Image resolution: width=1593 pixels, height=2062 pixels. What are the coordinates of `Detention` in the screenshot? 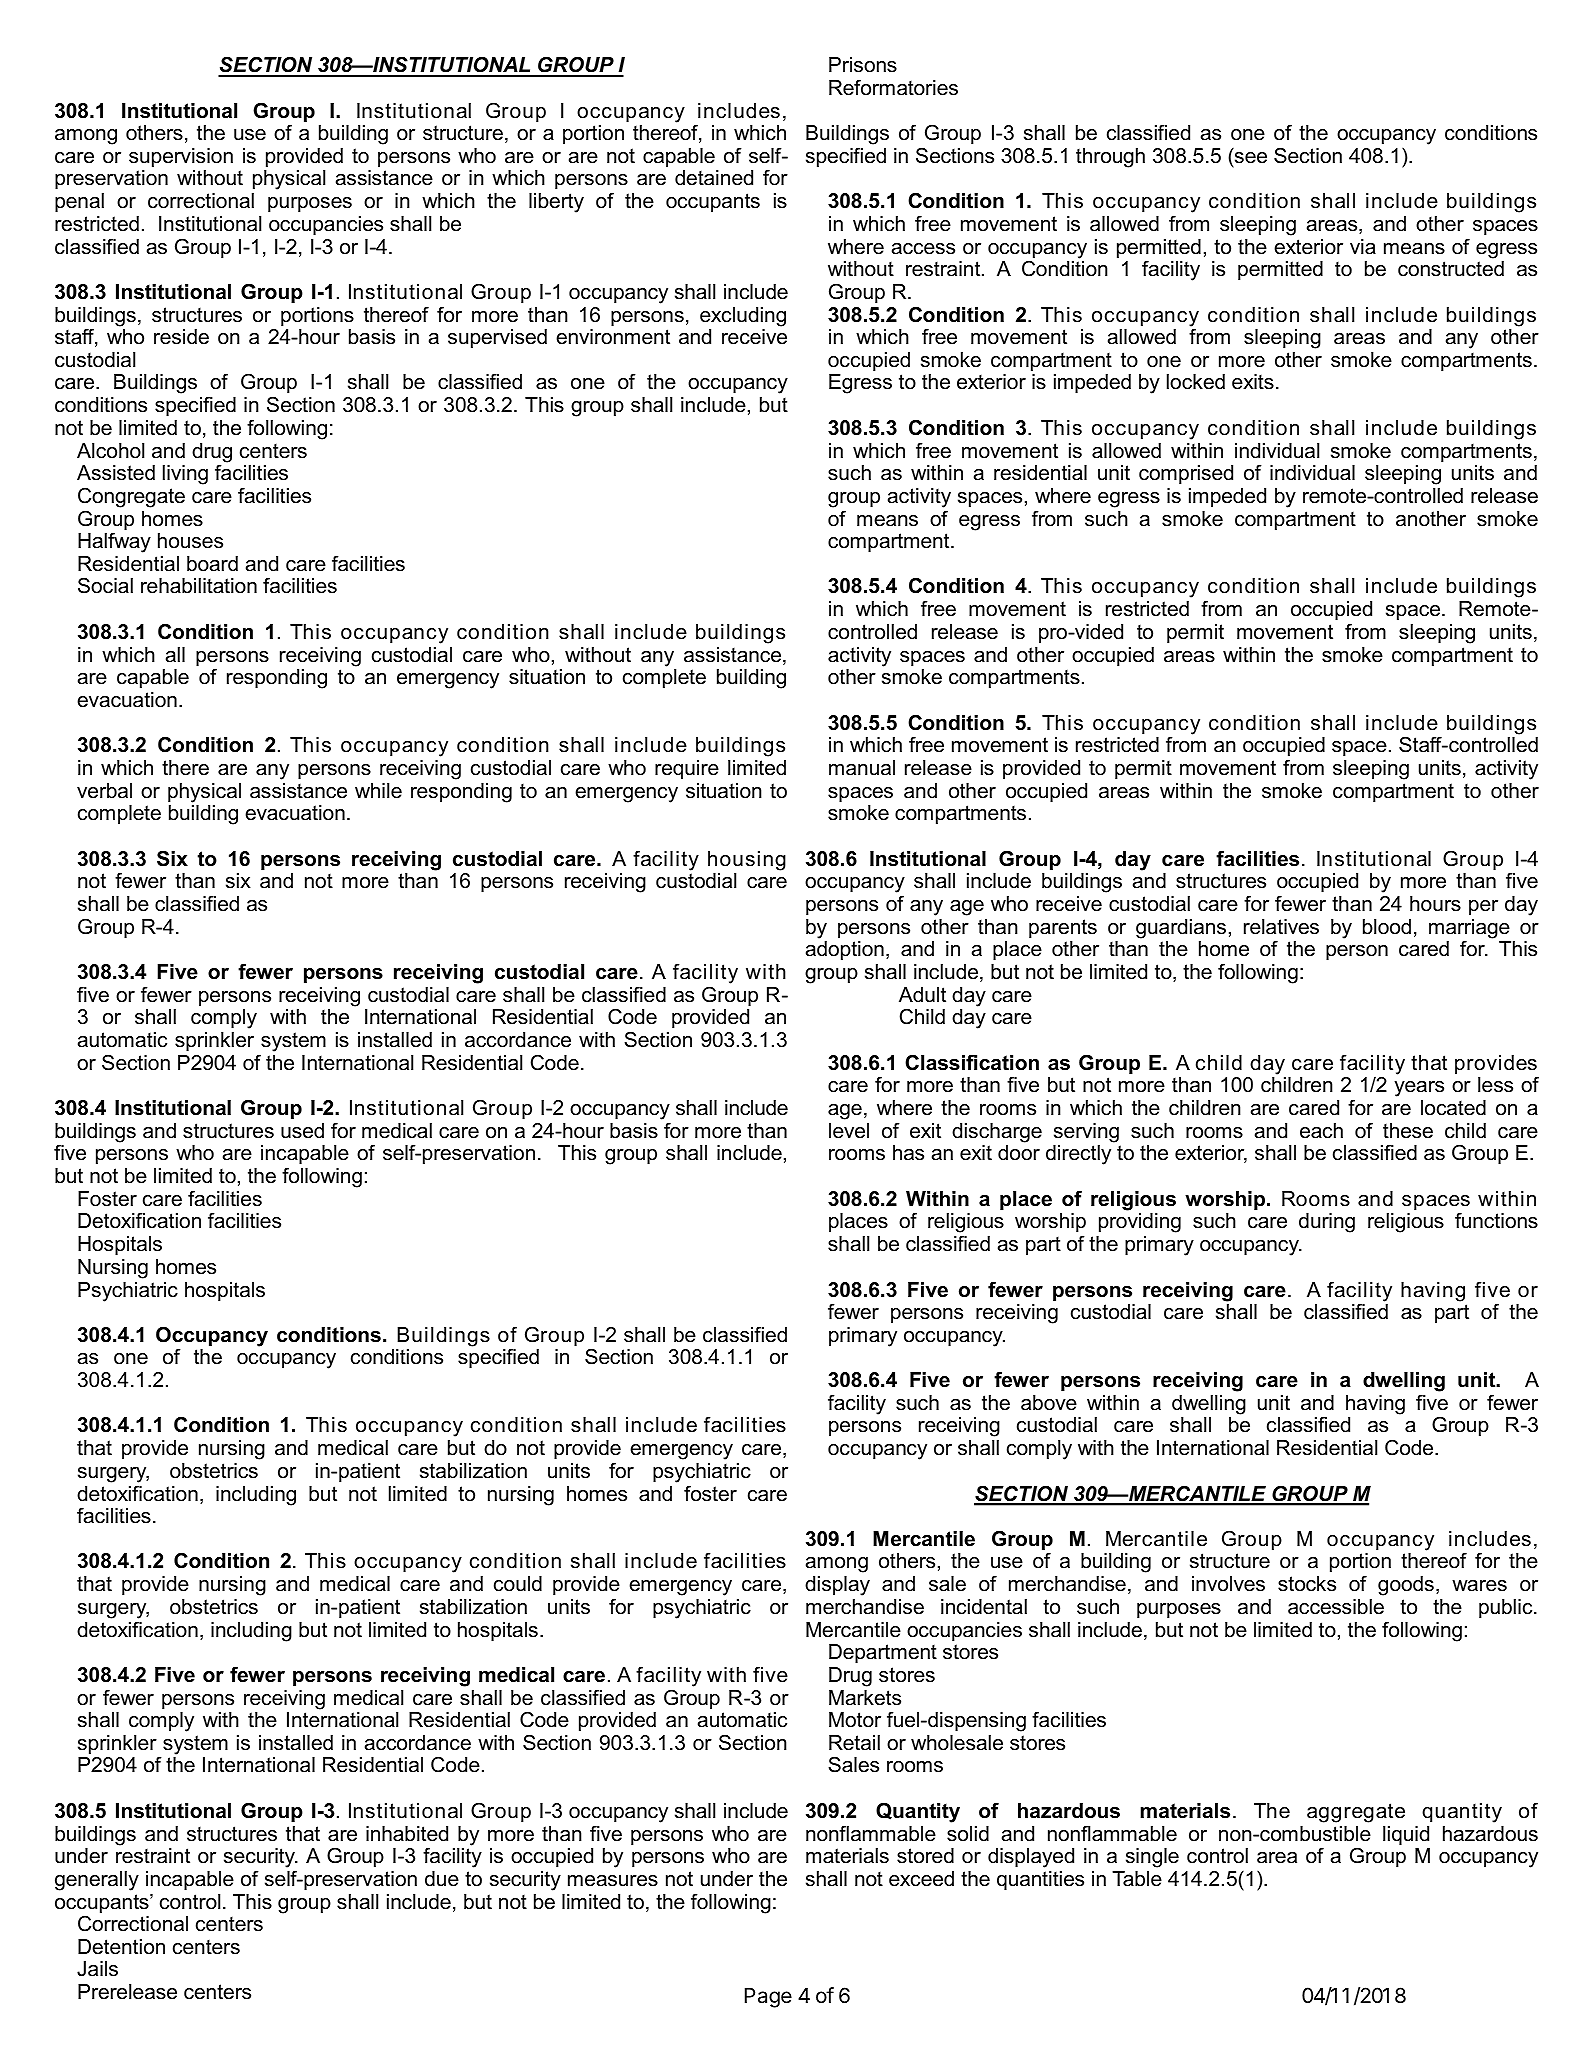 It's located at (121, 1947).
